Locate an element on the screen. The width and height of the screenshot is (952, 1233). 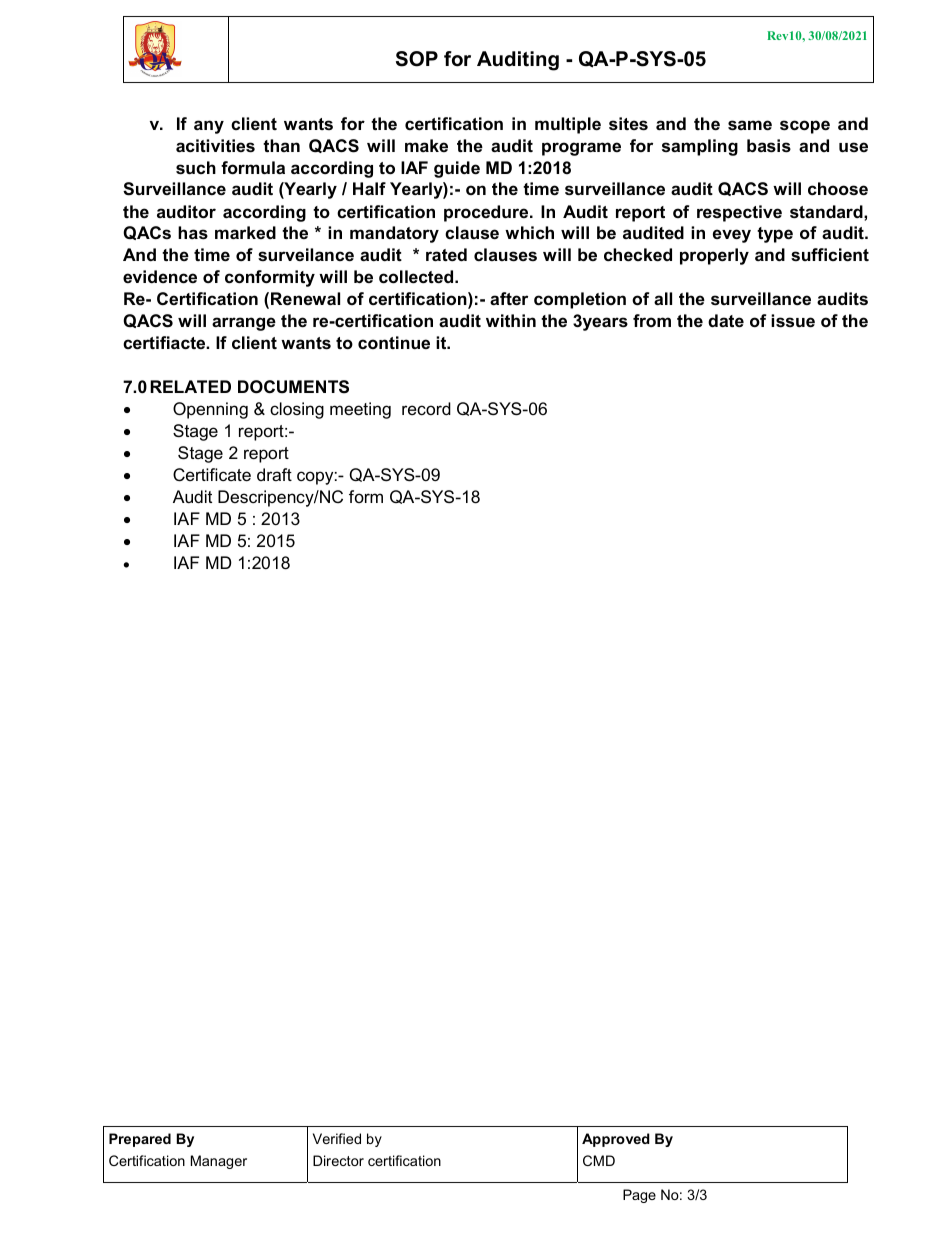
Approved is located at coordinates (616, 1140).
